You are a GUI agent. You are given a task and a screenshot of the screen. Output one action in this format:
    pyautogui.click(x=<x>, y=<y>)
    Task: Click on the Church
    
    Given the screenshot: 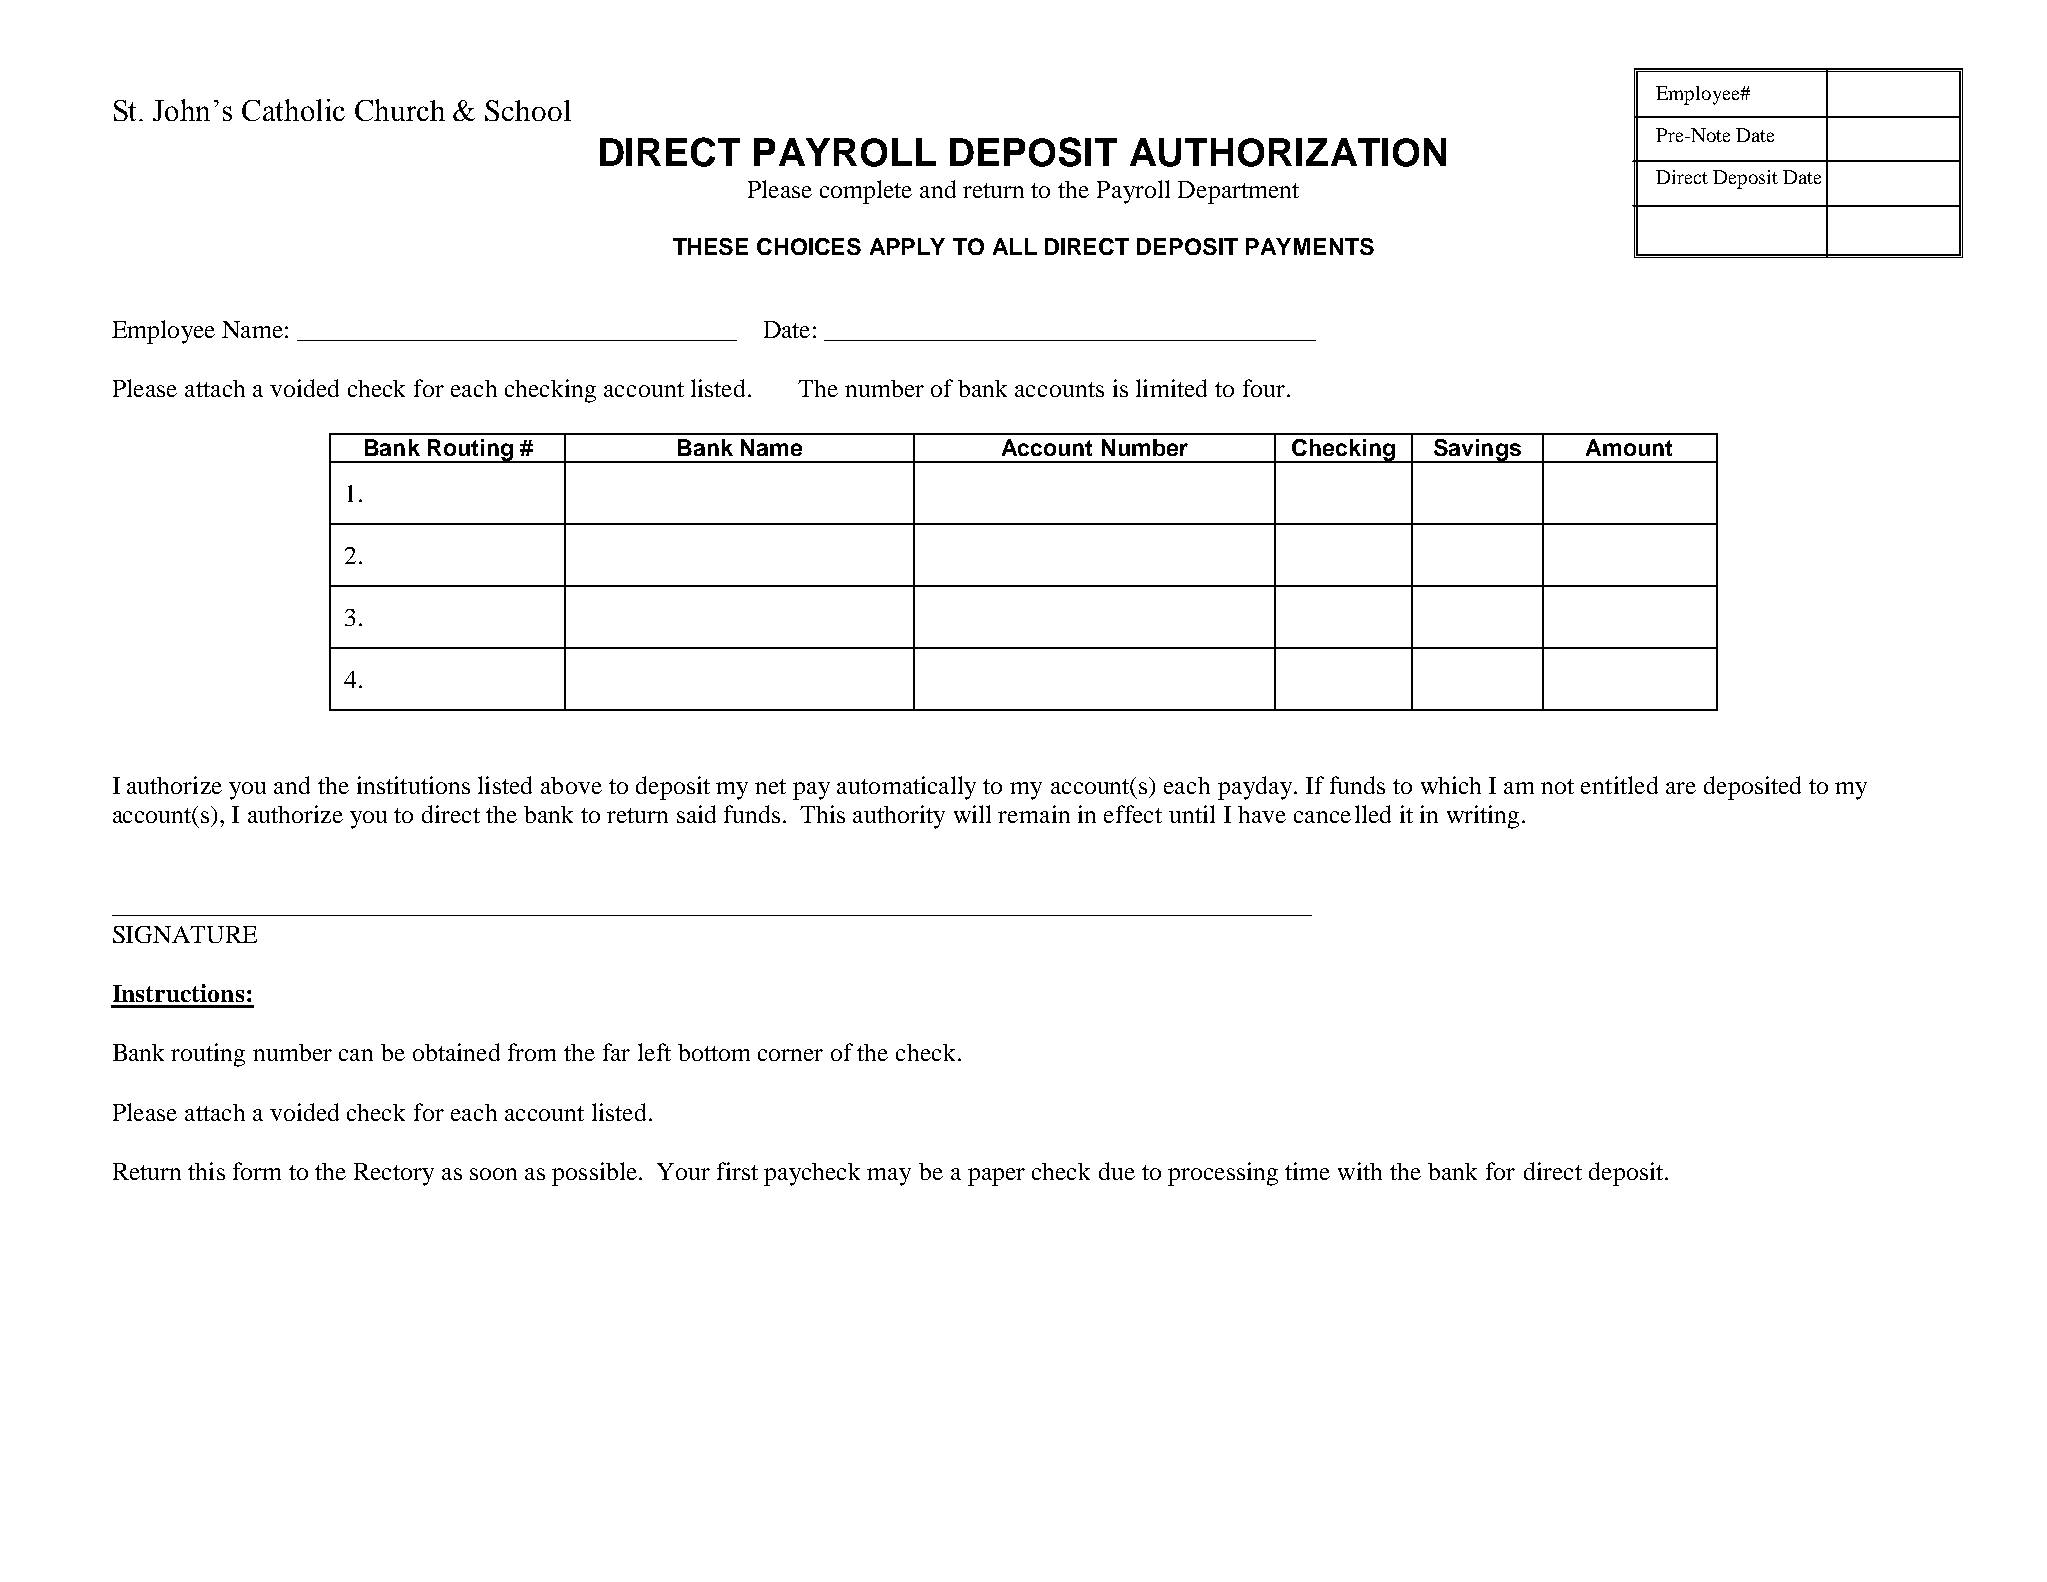 What is the action you would take?
    pyautogui.click(x=400, y=110)
